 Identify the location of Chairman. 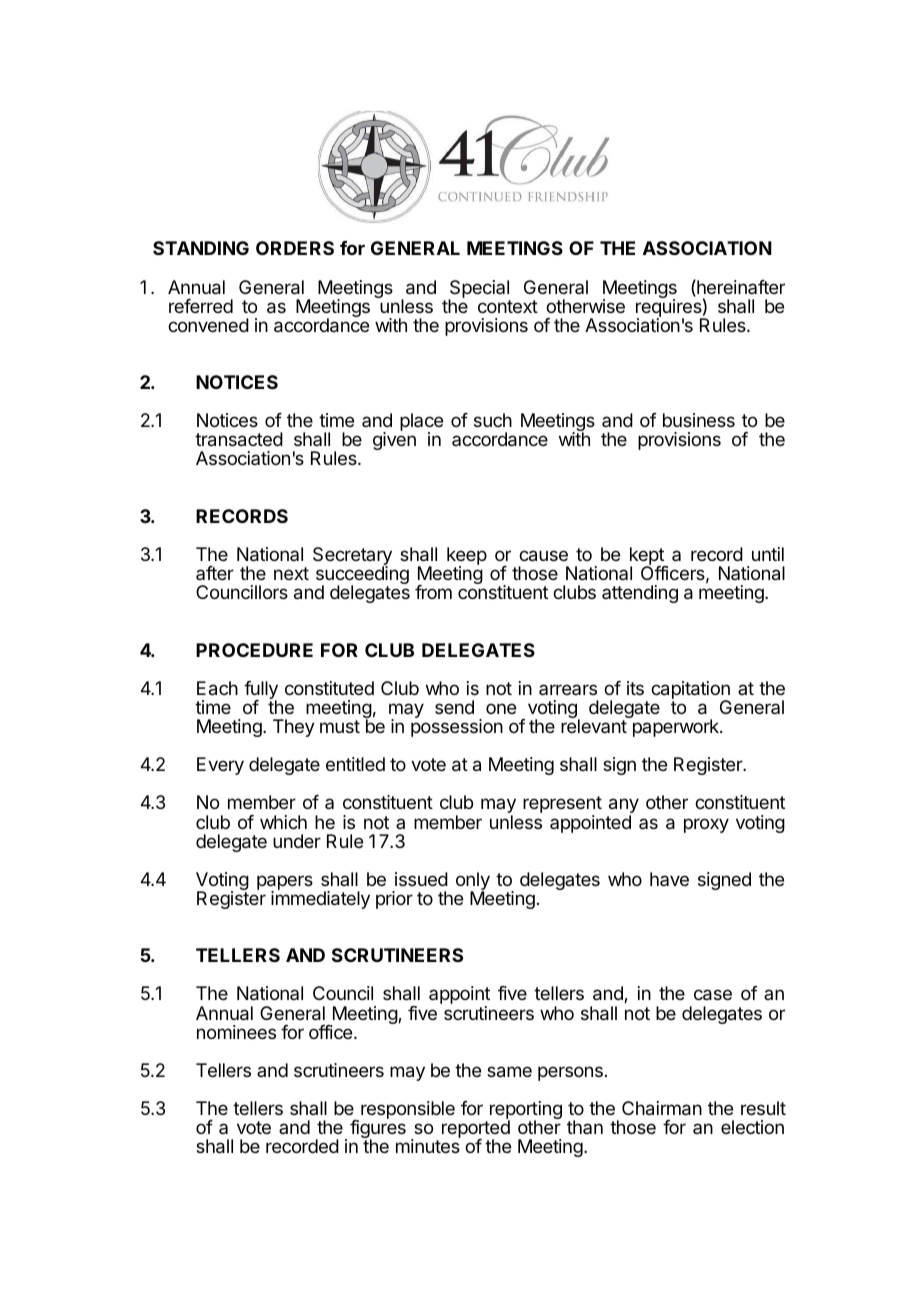
(662, 1108).
